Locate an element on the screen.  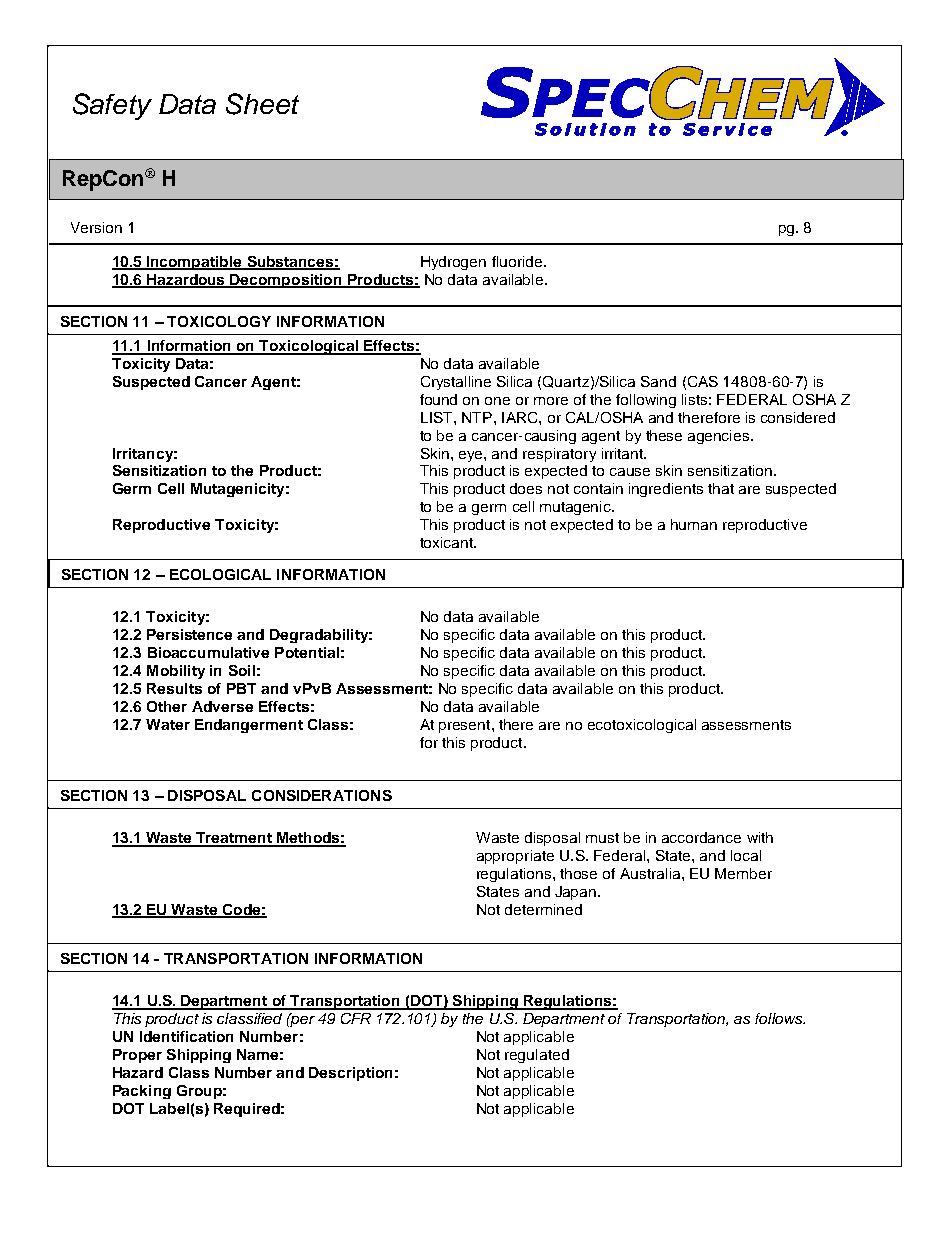
appropriate is located at coordinates (515, 857).
